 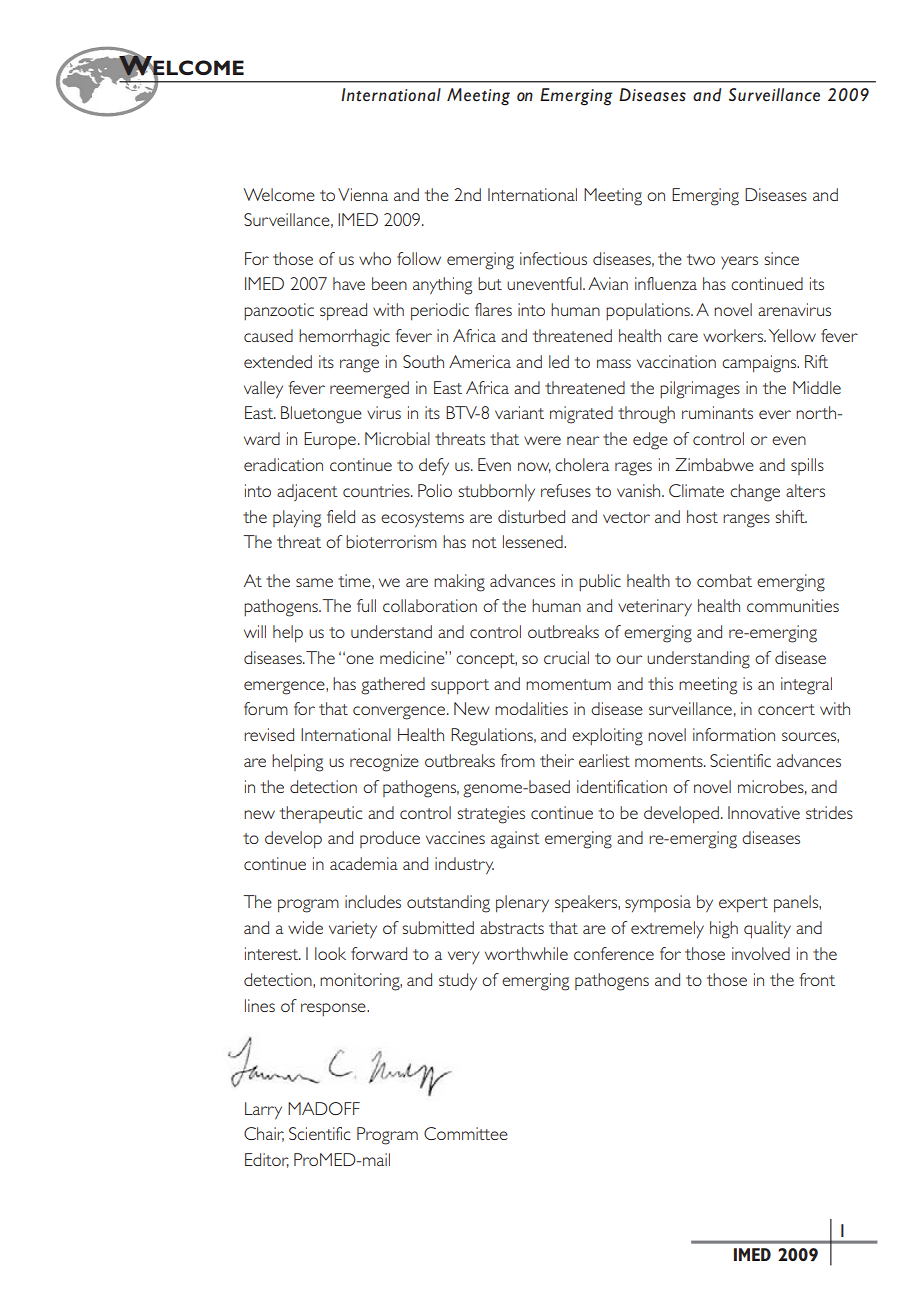 What do you see at coordinates (330, 953) in the page?
I see `look` at bounding box center [330, 953].
